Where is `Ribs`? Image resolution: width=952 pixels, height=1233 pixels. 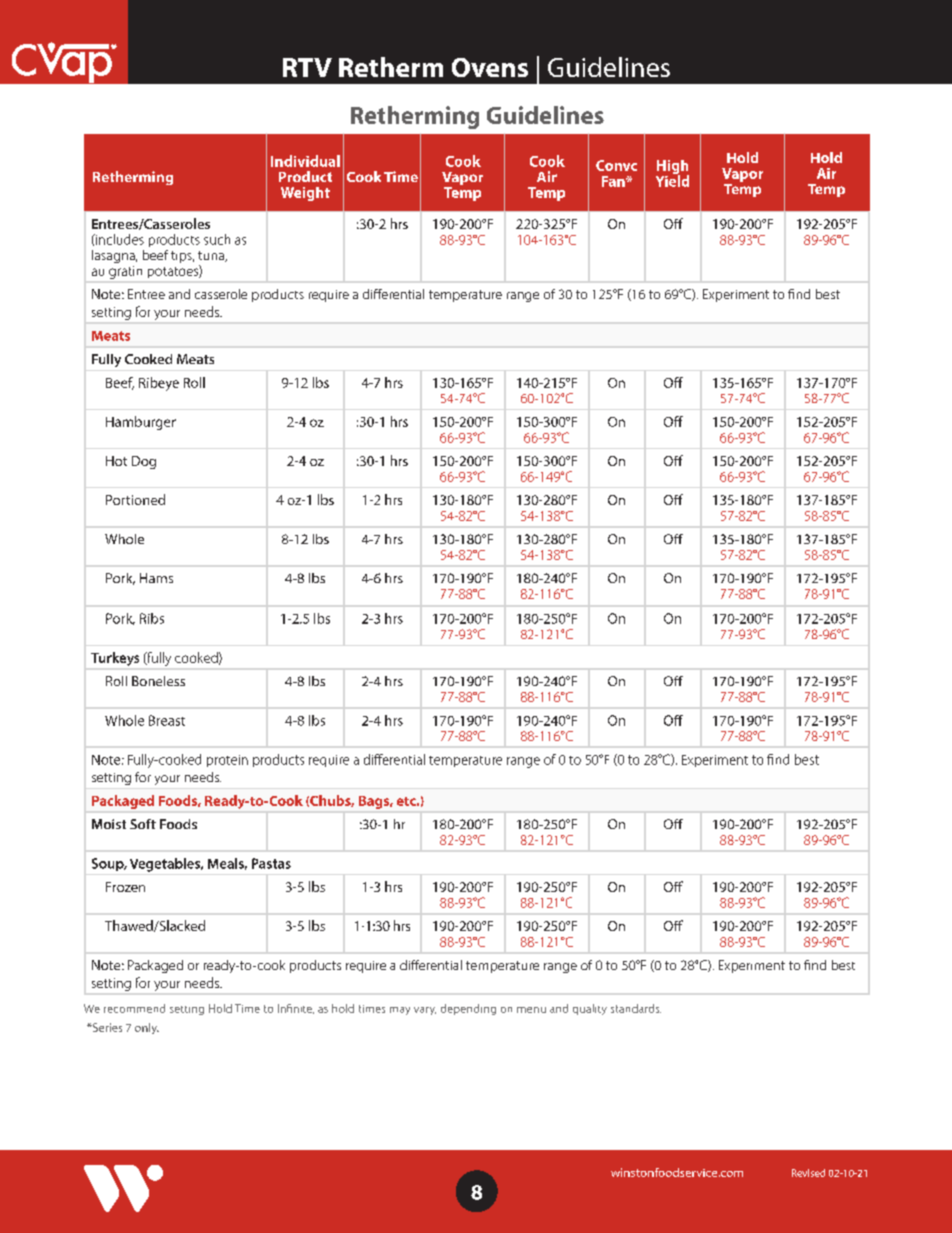 Ribs is located at coordinates (152, 618).
